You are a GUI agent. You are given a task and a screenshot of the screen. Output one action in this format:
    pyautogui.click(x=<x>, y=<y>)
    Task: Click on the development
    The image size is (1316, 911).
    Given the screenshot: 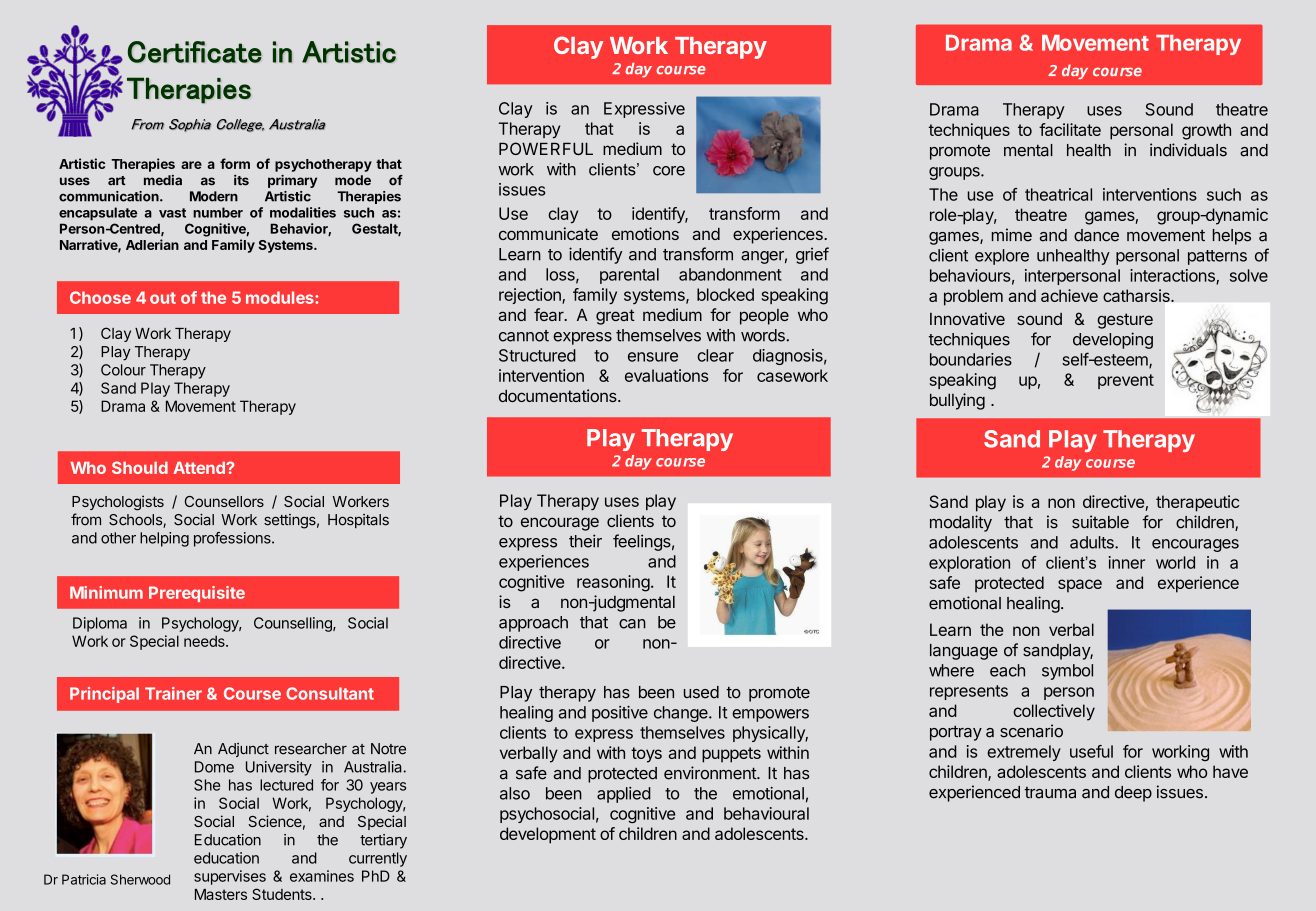 What is the action you would take?
    pyautogui.click(x=548, y=835)
